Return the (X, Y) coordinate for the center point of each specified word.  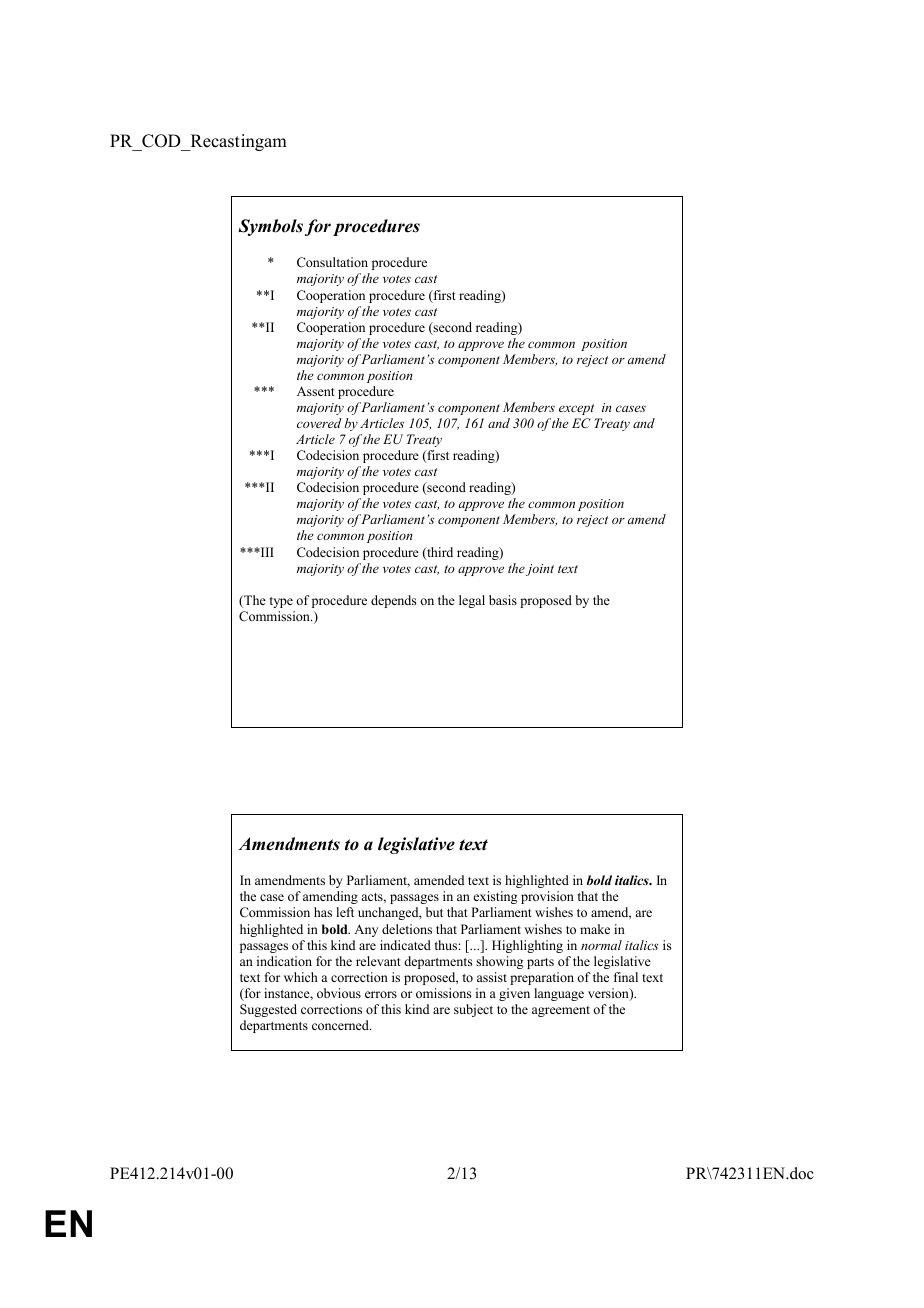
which (301, 977)
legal (472, 601)
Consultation (332, 262)
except (576, 409)
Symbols (270, 227)
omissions (444, 993)
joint (540, 570)
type (281, 602)
